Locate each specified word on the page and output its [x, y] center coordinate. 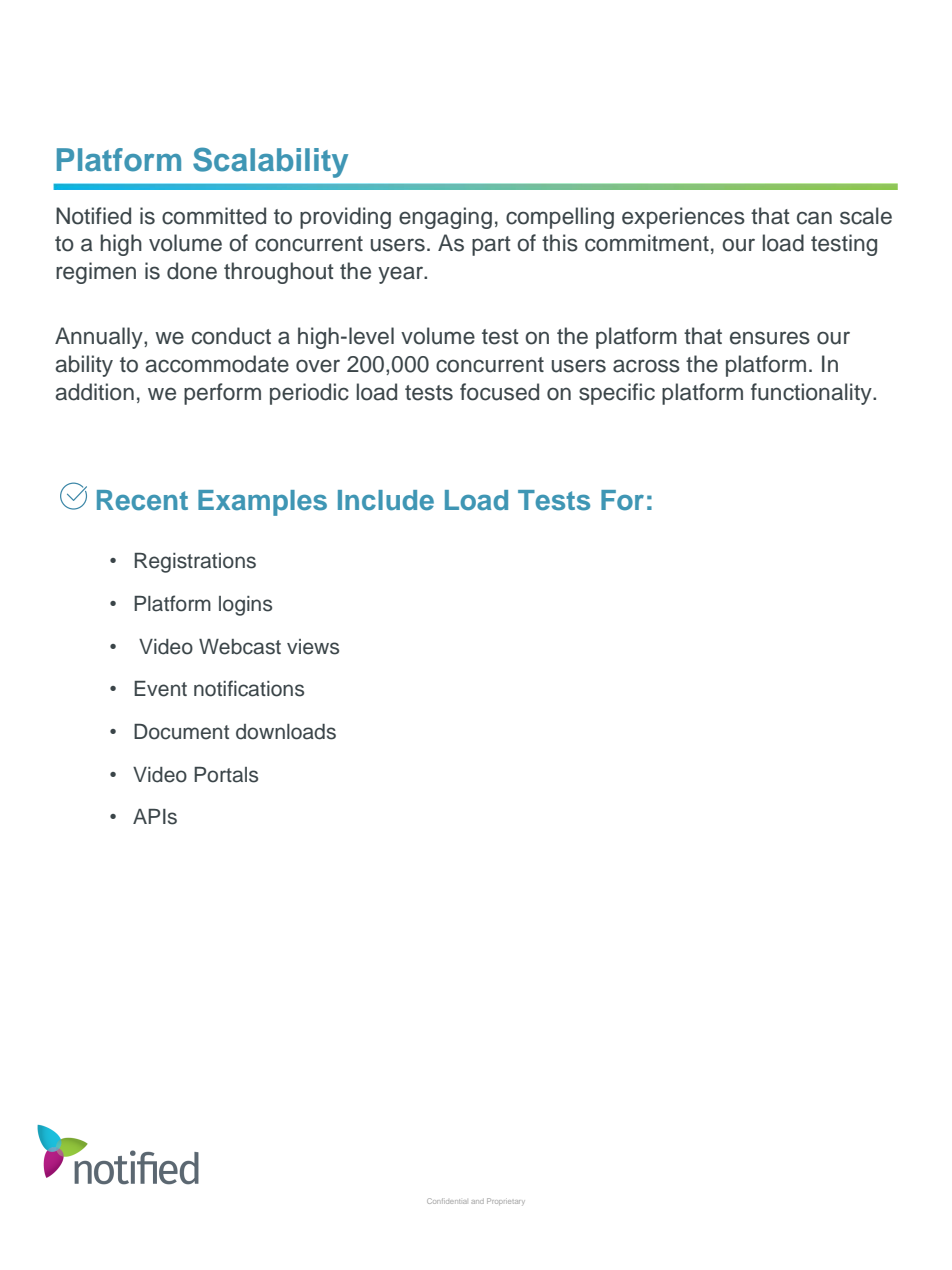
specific [617, 394]
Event [160, 689]
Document [181, 732]
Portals [226, 775]
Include [386, 500]
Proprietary [506, 1201]
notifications [249, 688]
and [477, 1201]
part [491, 246]
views [313, 647]
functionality [812, 394]
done [192, 271]
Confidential [447, 1201]
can [814, 218]
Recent [142, 500]
